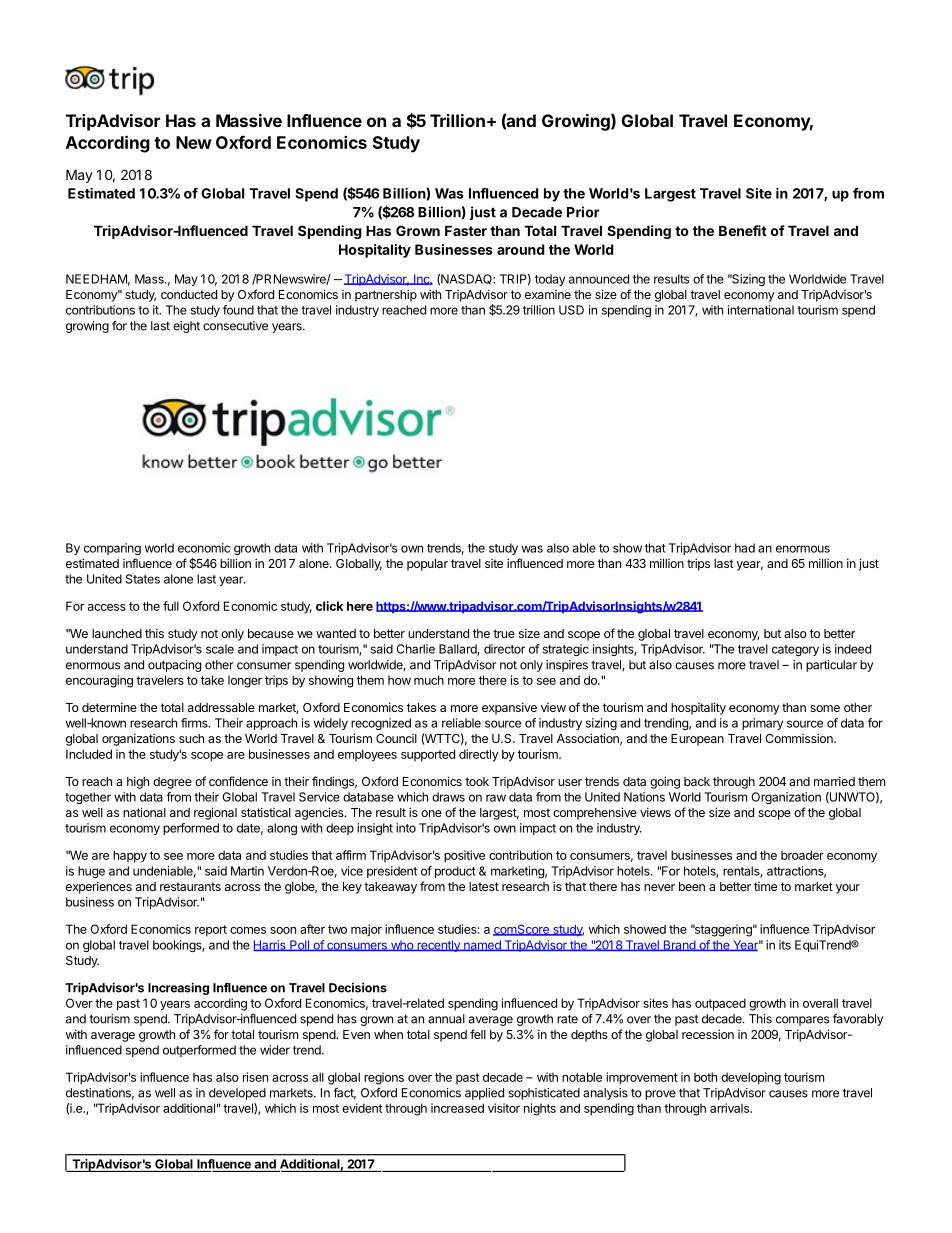  Describe the element at coordinates (174, 666) in the document. I see `outpacing` at that location.
